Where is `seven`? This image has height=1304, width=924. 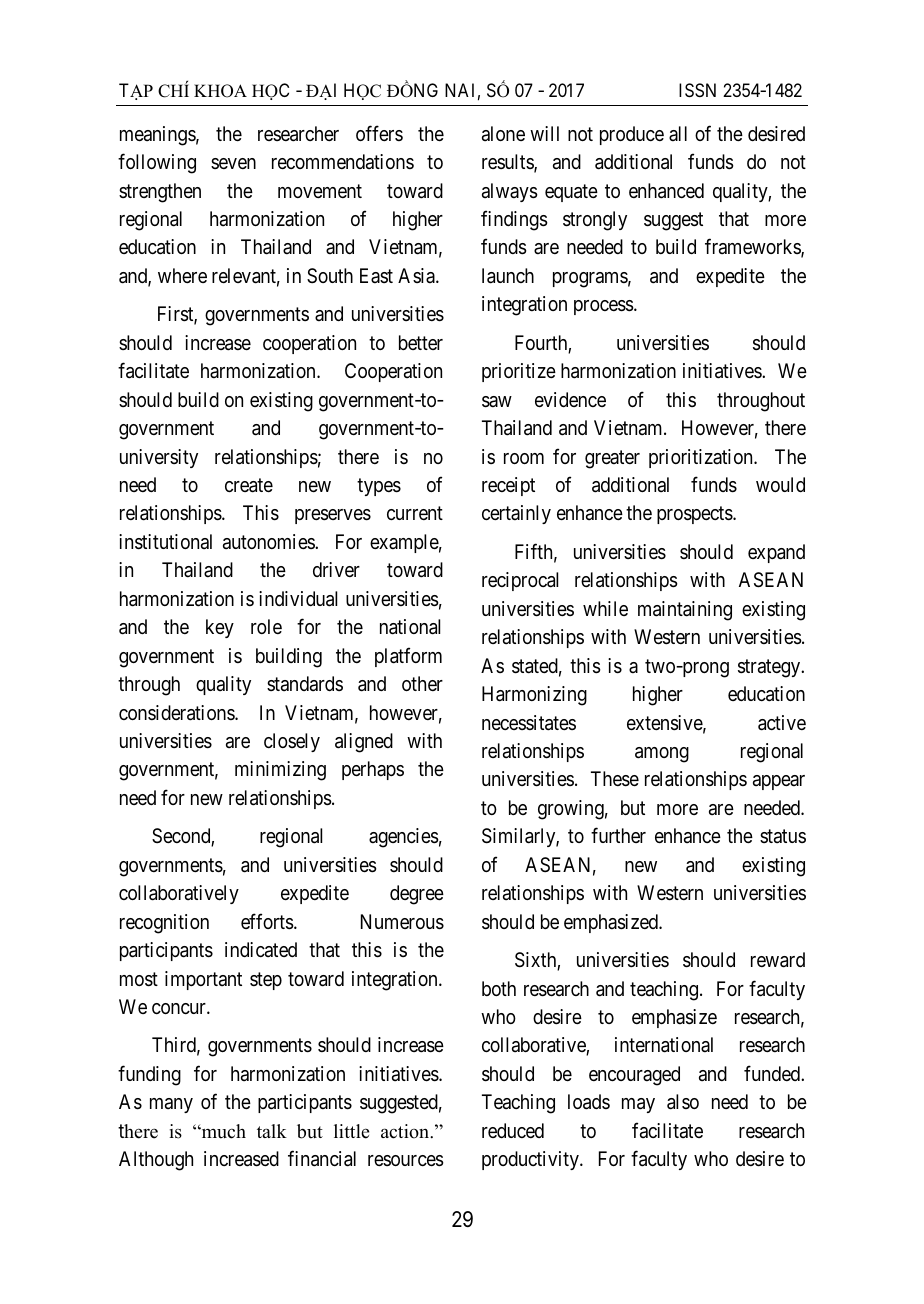 seven is located at coordinates (233, 163).
